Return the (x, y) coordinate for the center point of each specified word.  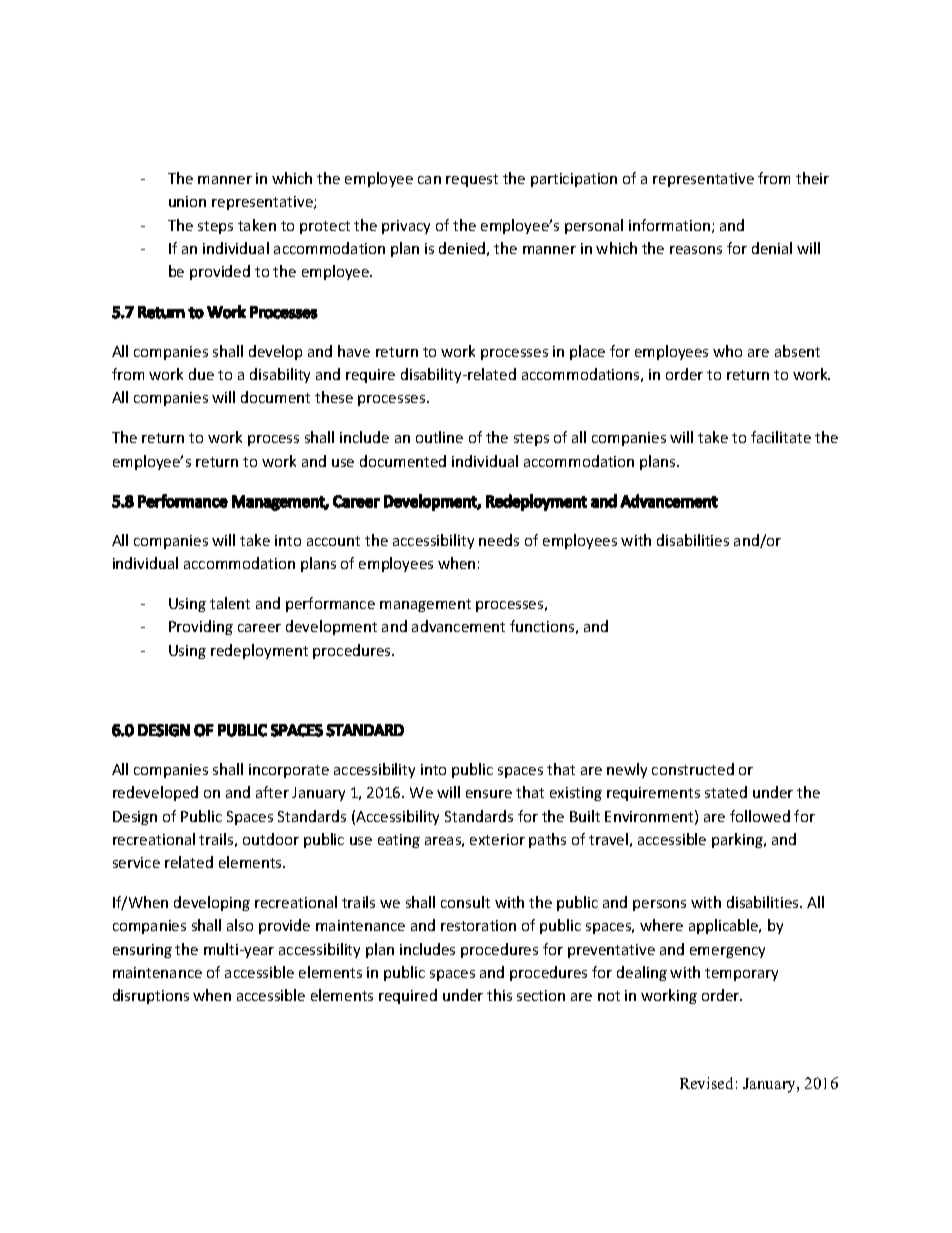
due (201, 374)
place (587, 352)
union (187, 201)
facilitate (781, 437)
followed (760, 816)
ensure (489, 794)
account (333, 541)
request (472, 180)
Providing (201, 627)
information (669, 225)
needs (499, 540)
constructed (693, 769)
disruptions (151, 996)
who (727, 351)
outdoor (271, 839)
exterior (497, 839)
